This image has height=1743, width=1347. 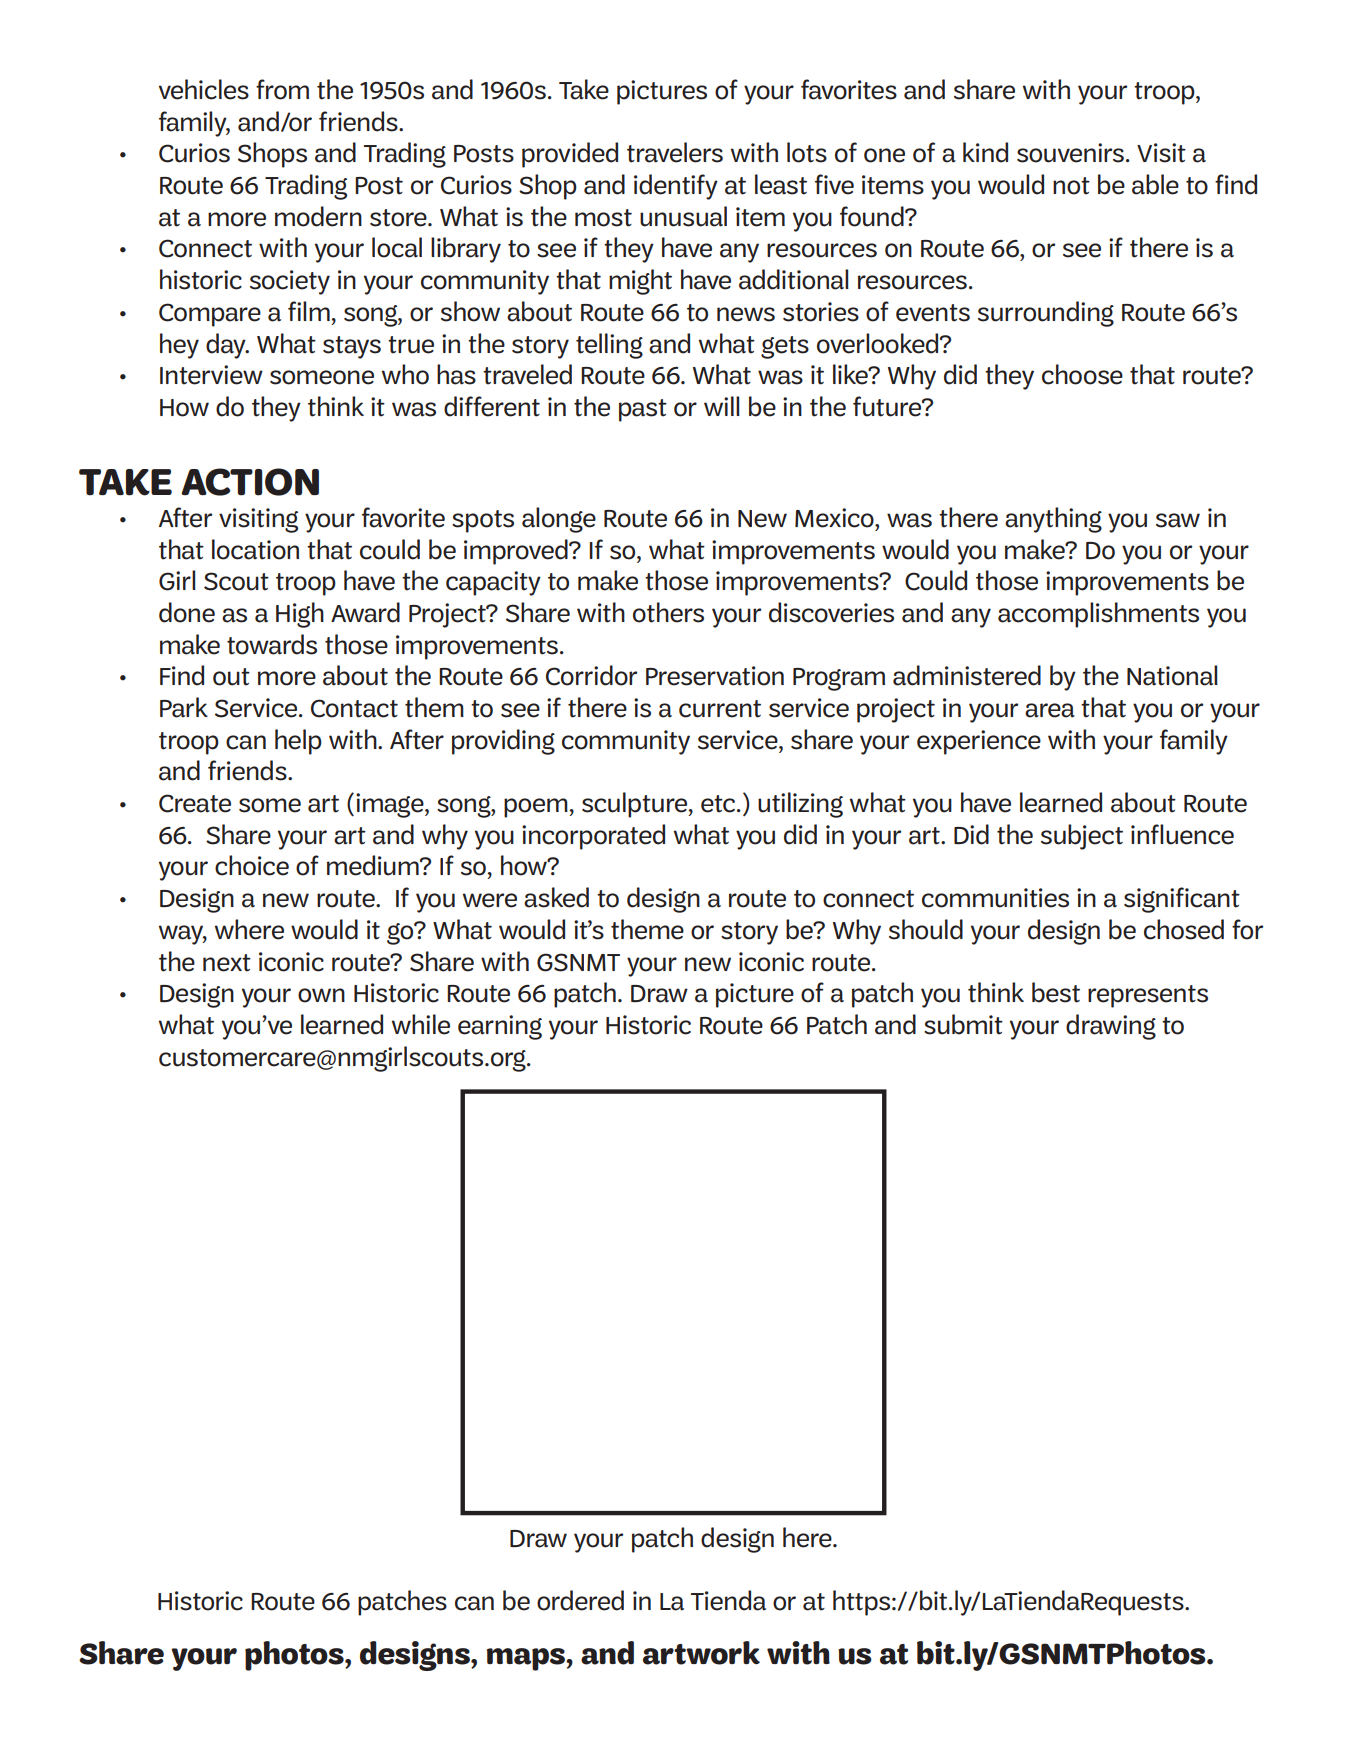 What do you see at coordinates (321, 995) in the image?
I see `own` at bounding box center [321, 995].
